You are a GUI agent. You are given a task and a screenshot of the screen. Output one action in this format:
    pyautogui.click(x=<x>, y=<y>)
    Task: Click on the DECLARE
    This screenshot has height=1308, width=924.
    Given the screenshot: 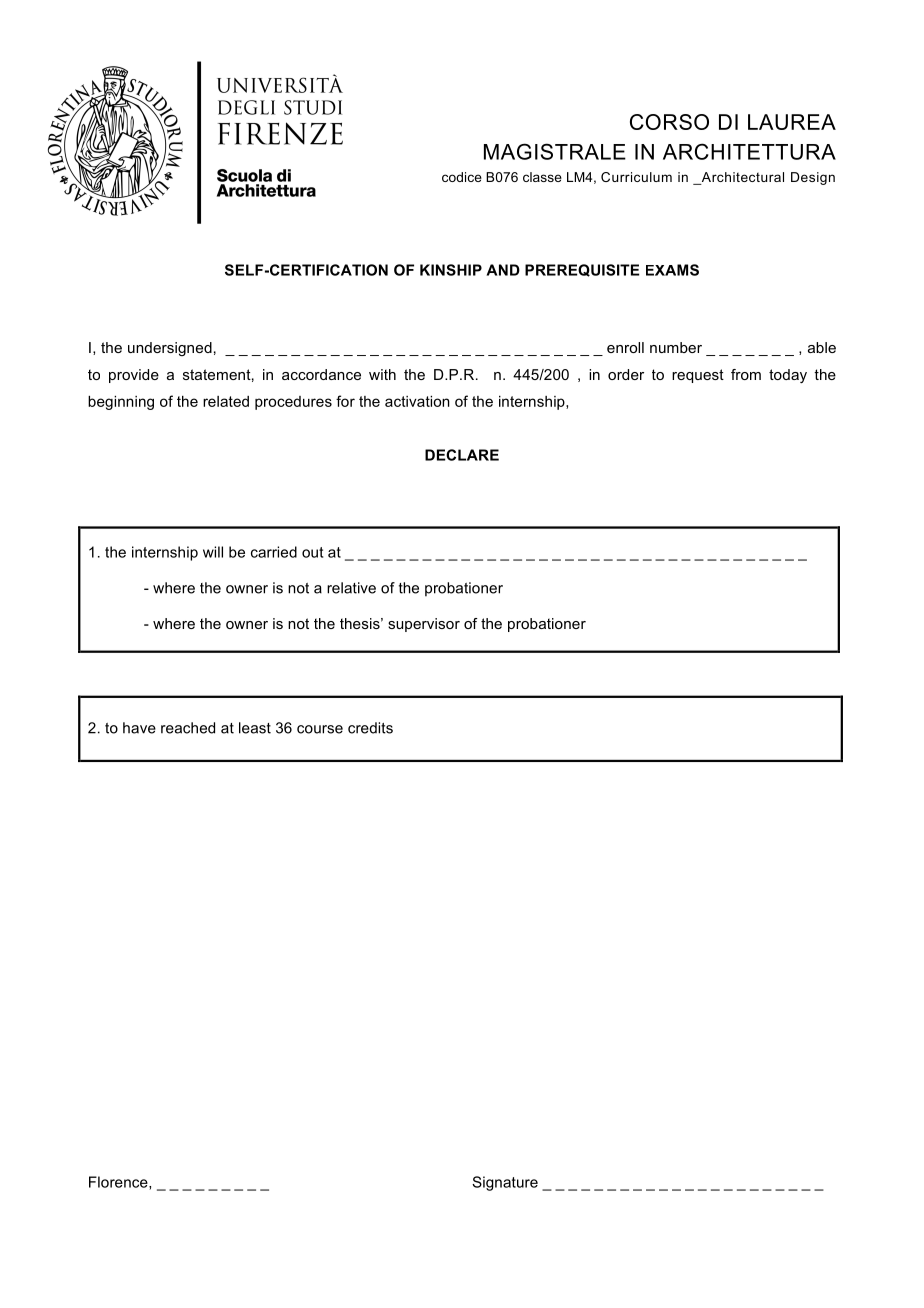 What is the action you would take?
    pyautogui.click(x=462, y=455)
